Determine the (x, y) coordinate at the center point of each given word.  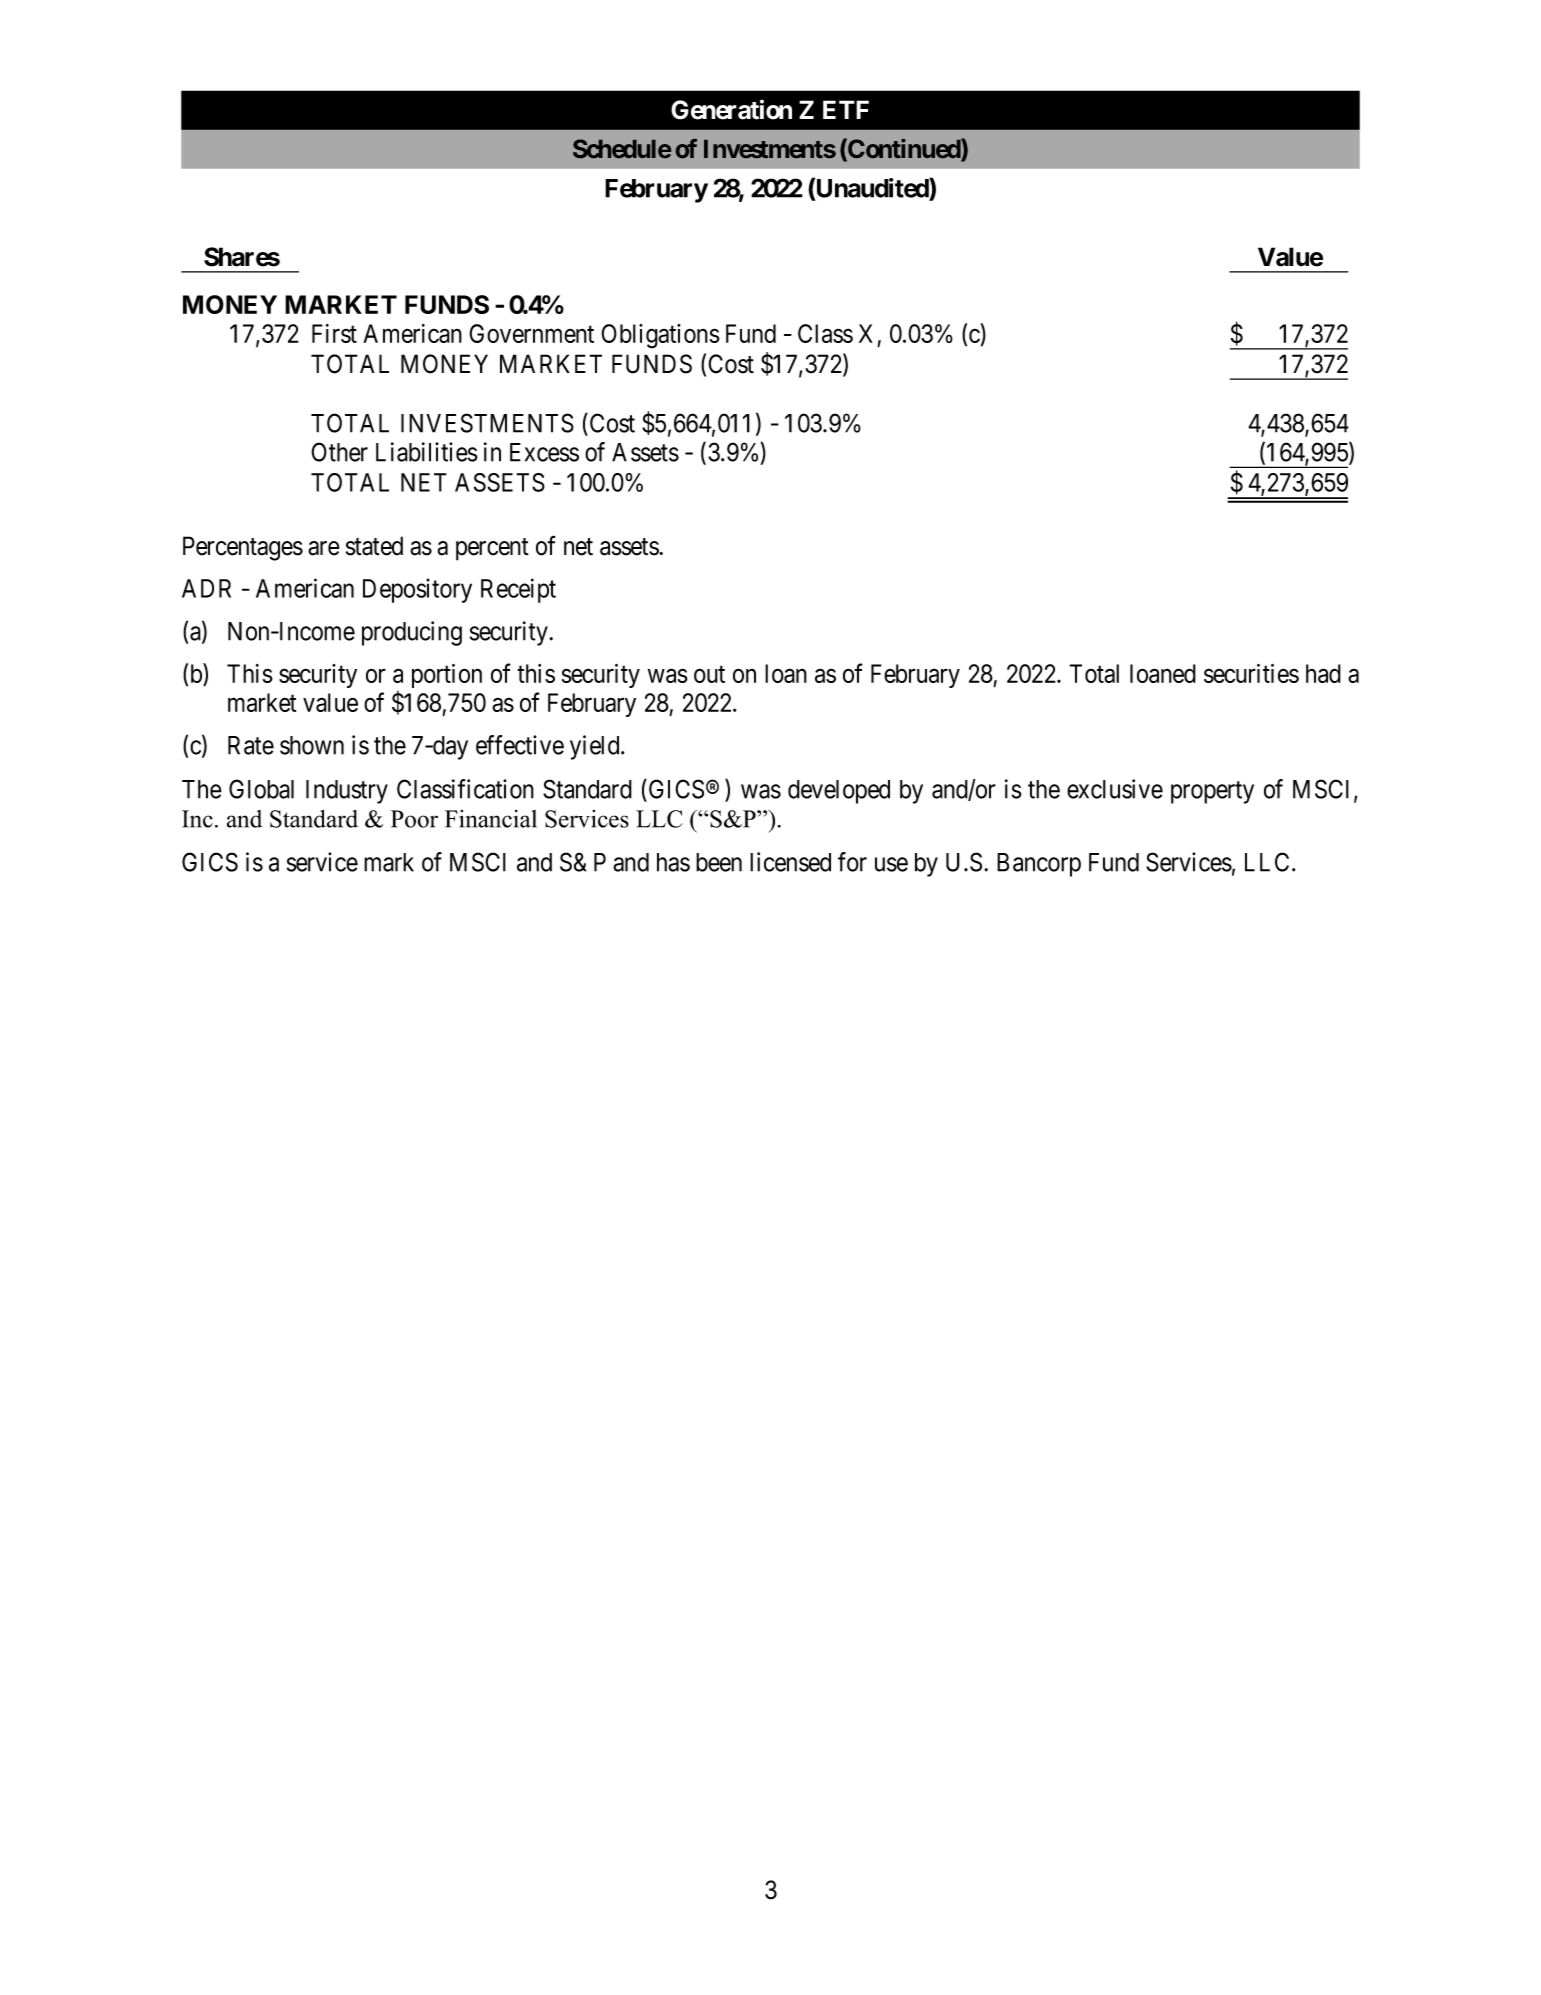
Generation (731, 109)
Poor (414, 819)
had (1323, 673)
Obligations (660, 336)
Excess (544, 452)
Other (339, 452)
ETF (846, 109)
